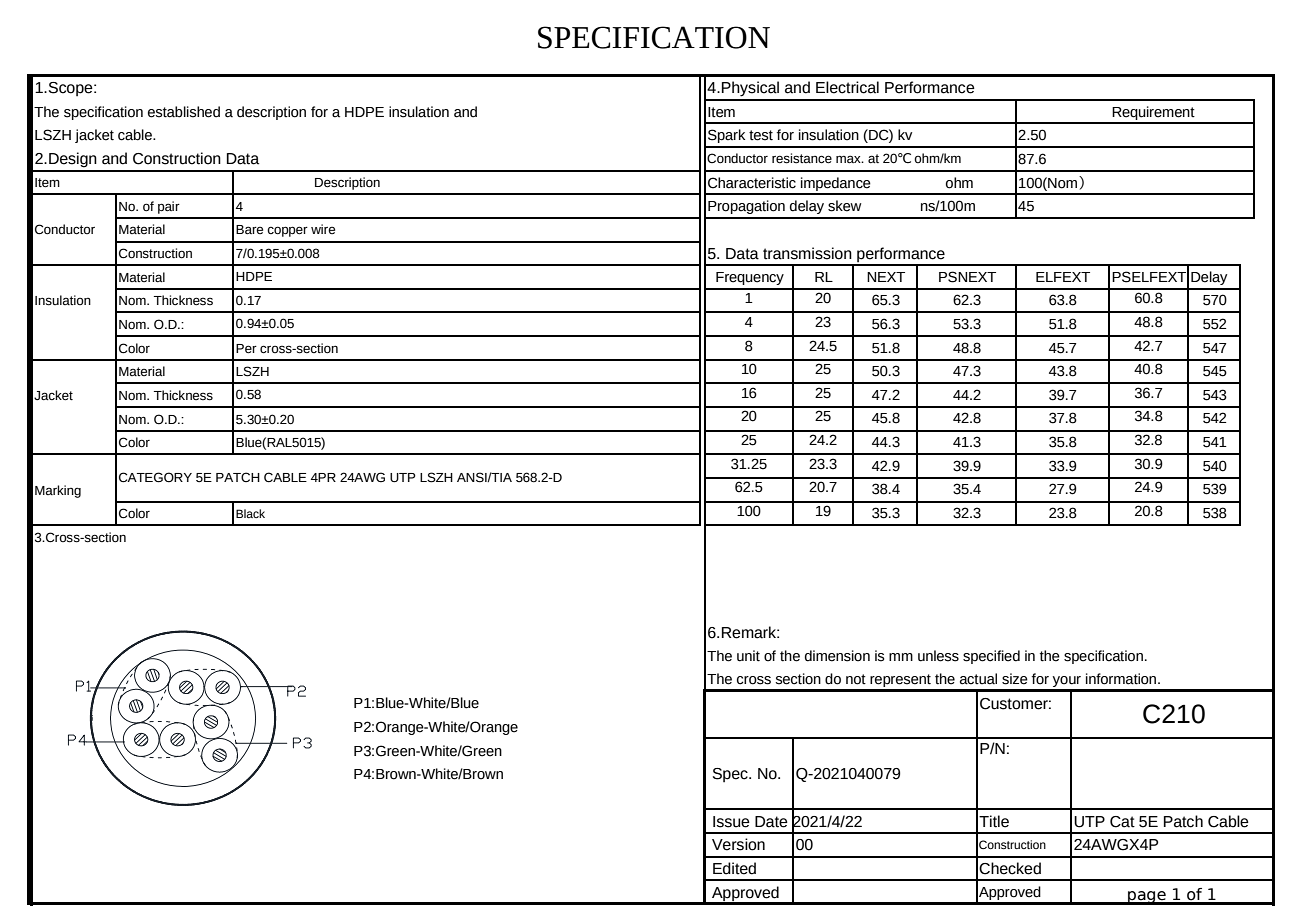 This screenshot has height=924, width=1308. What do you see at coordinates (155, 477) in the screenshot?
I see `CATEGORY` at bounding box center [155, 477].
